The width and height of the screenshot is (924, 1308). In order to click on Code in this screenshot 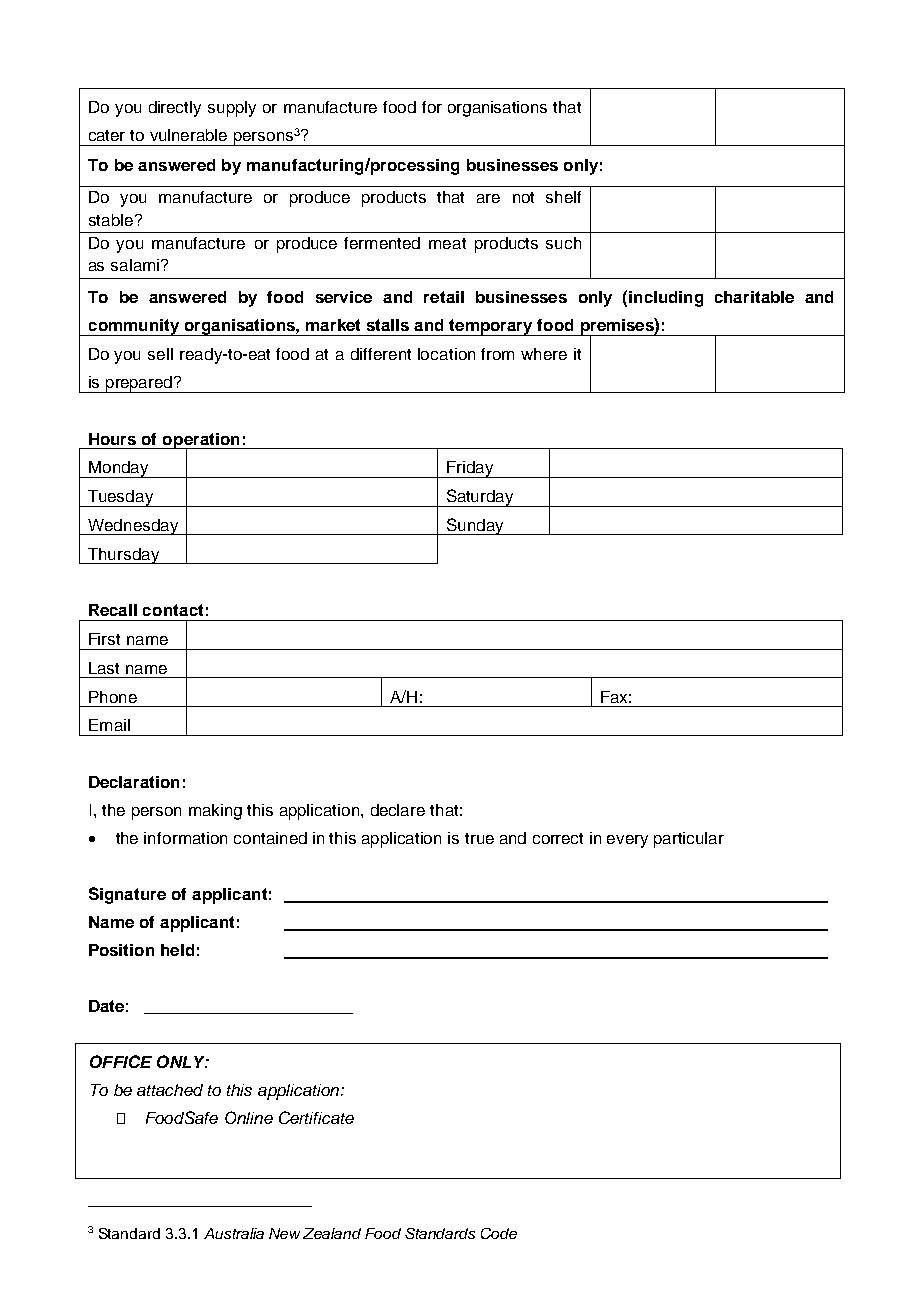, I will do `click(499, 1233)`.
